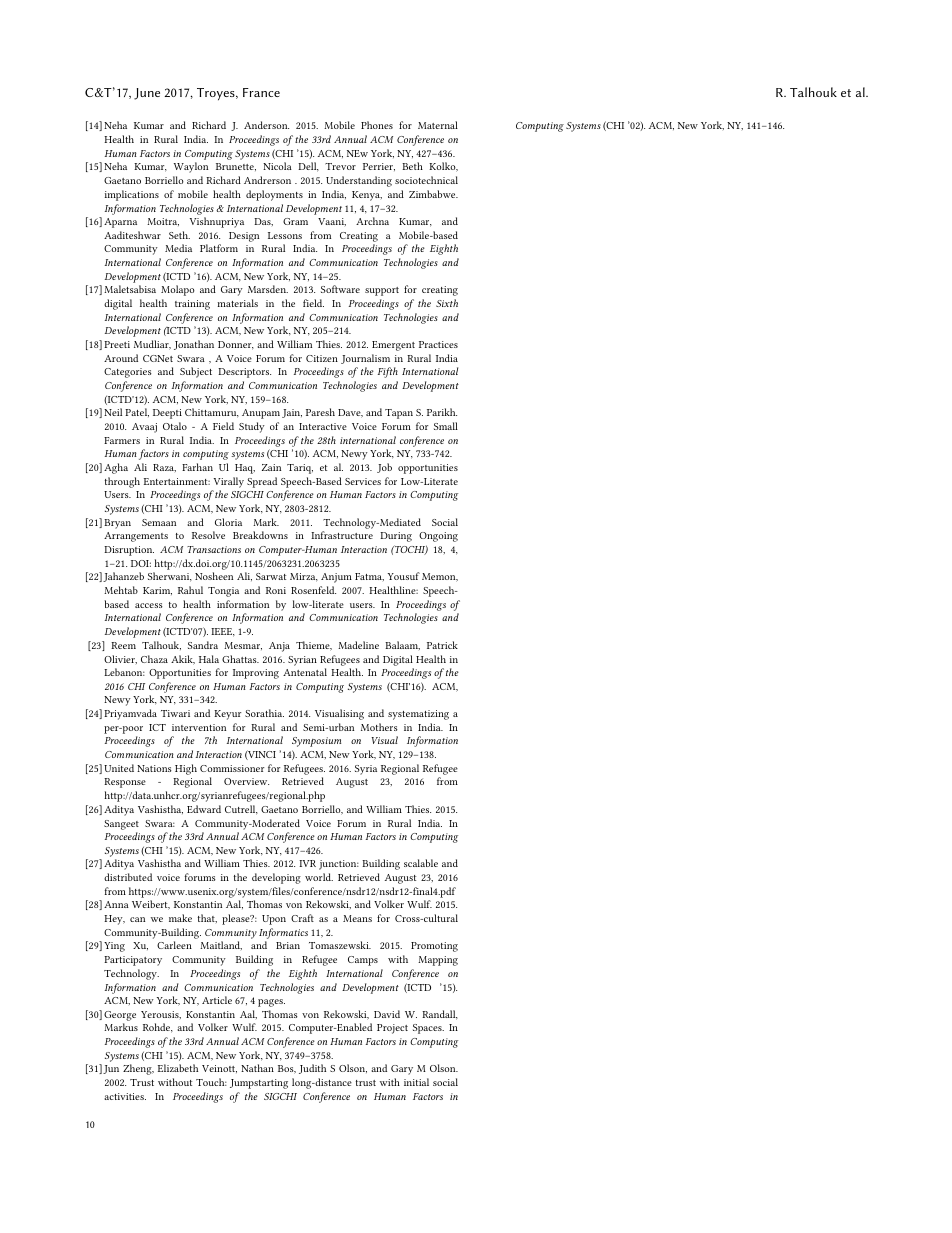 This page has width=952, height=1233. Describe the element at coordinates (377, 125) in the page. I see `Phones` at that location.
